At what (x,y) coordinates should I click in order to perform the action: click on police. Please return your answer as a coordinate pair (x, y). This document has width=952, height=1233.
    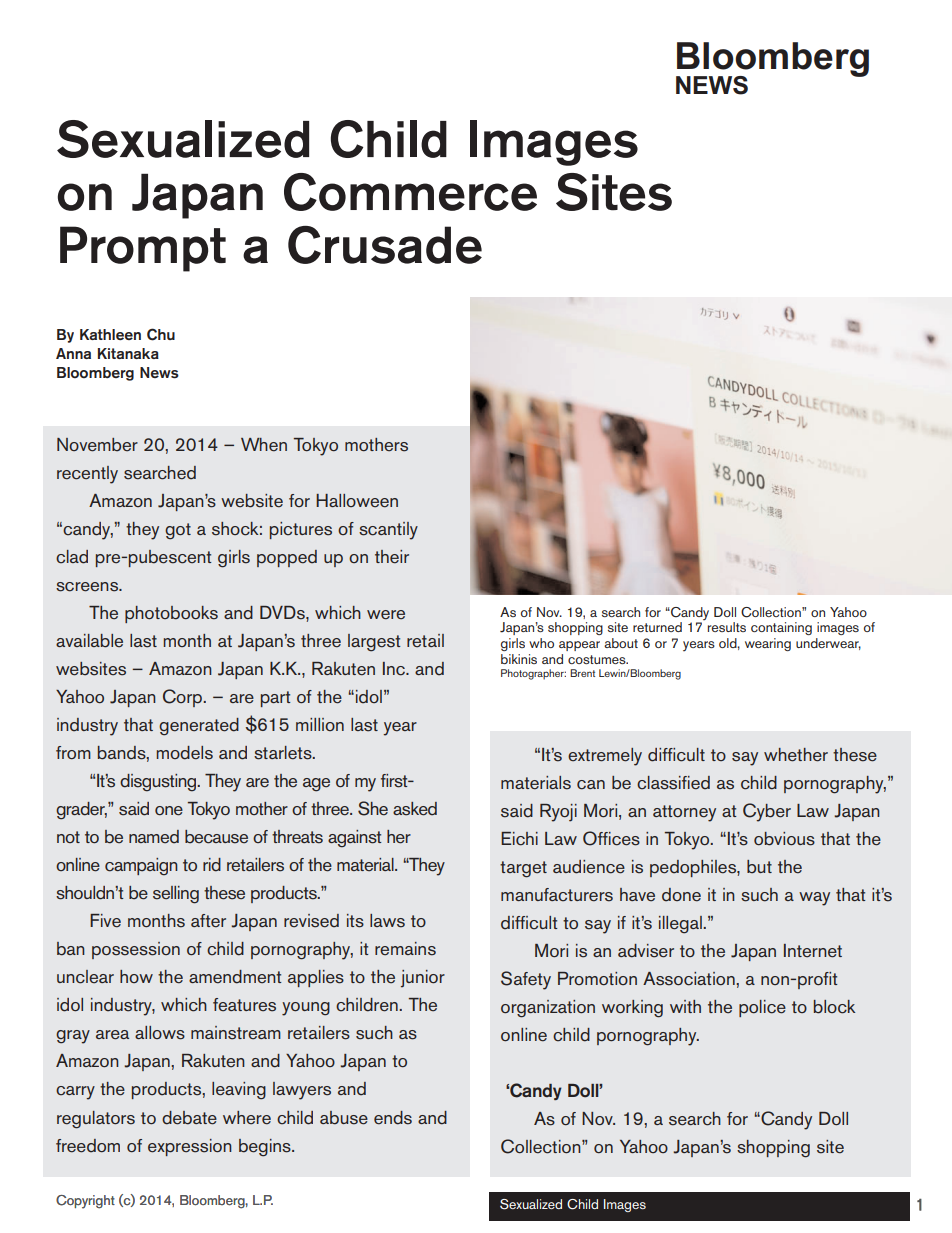
    Looking at the image, I should click on (762, 1008).
